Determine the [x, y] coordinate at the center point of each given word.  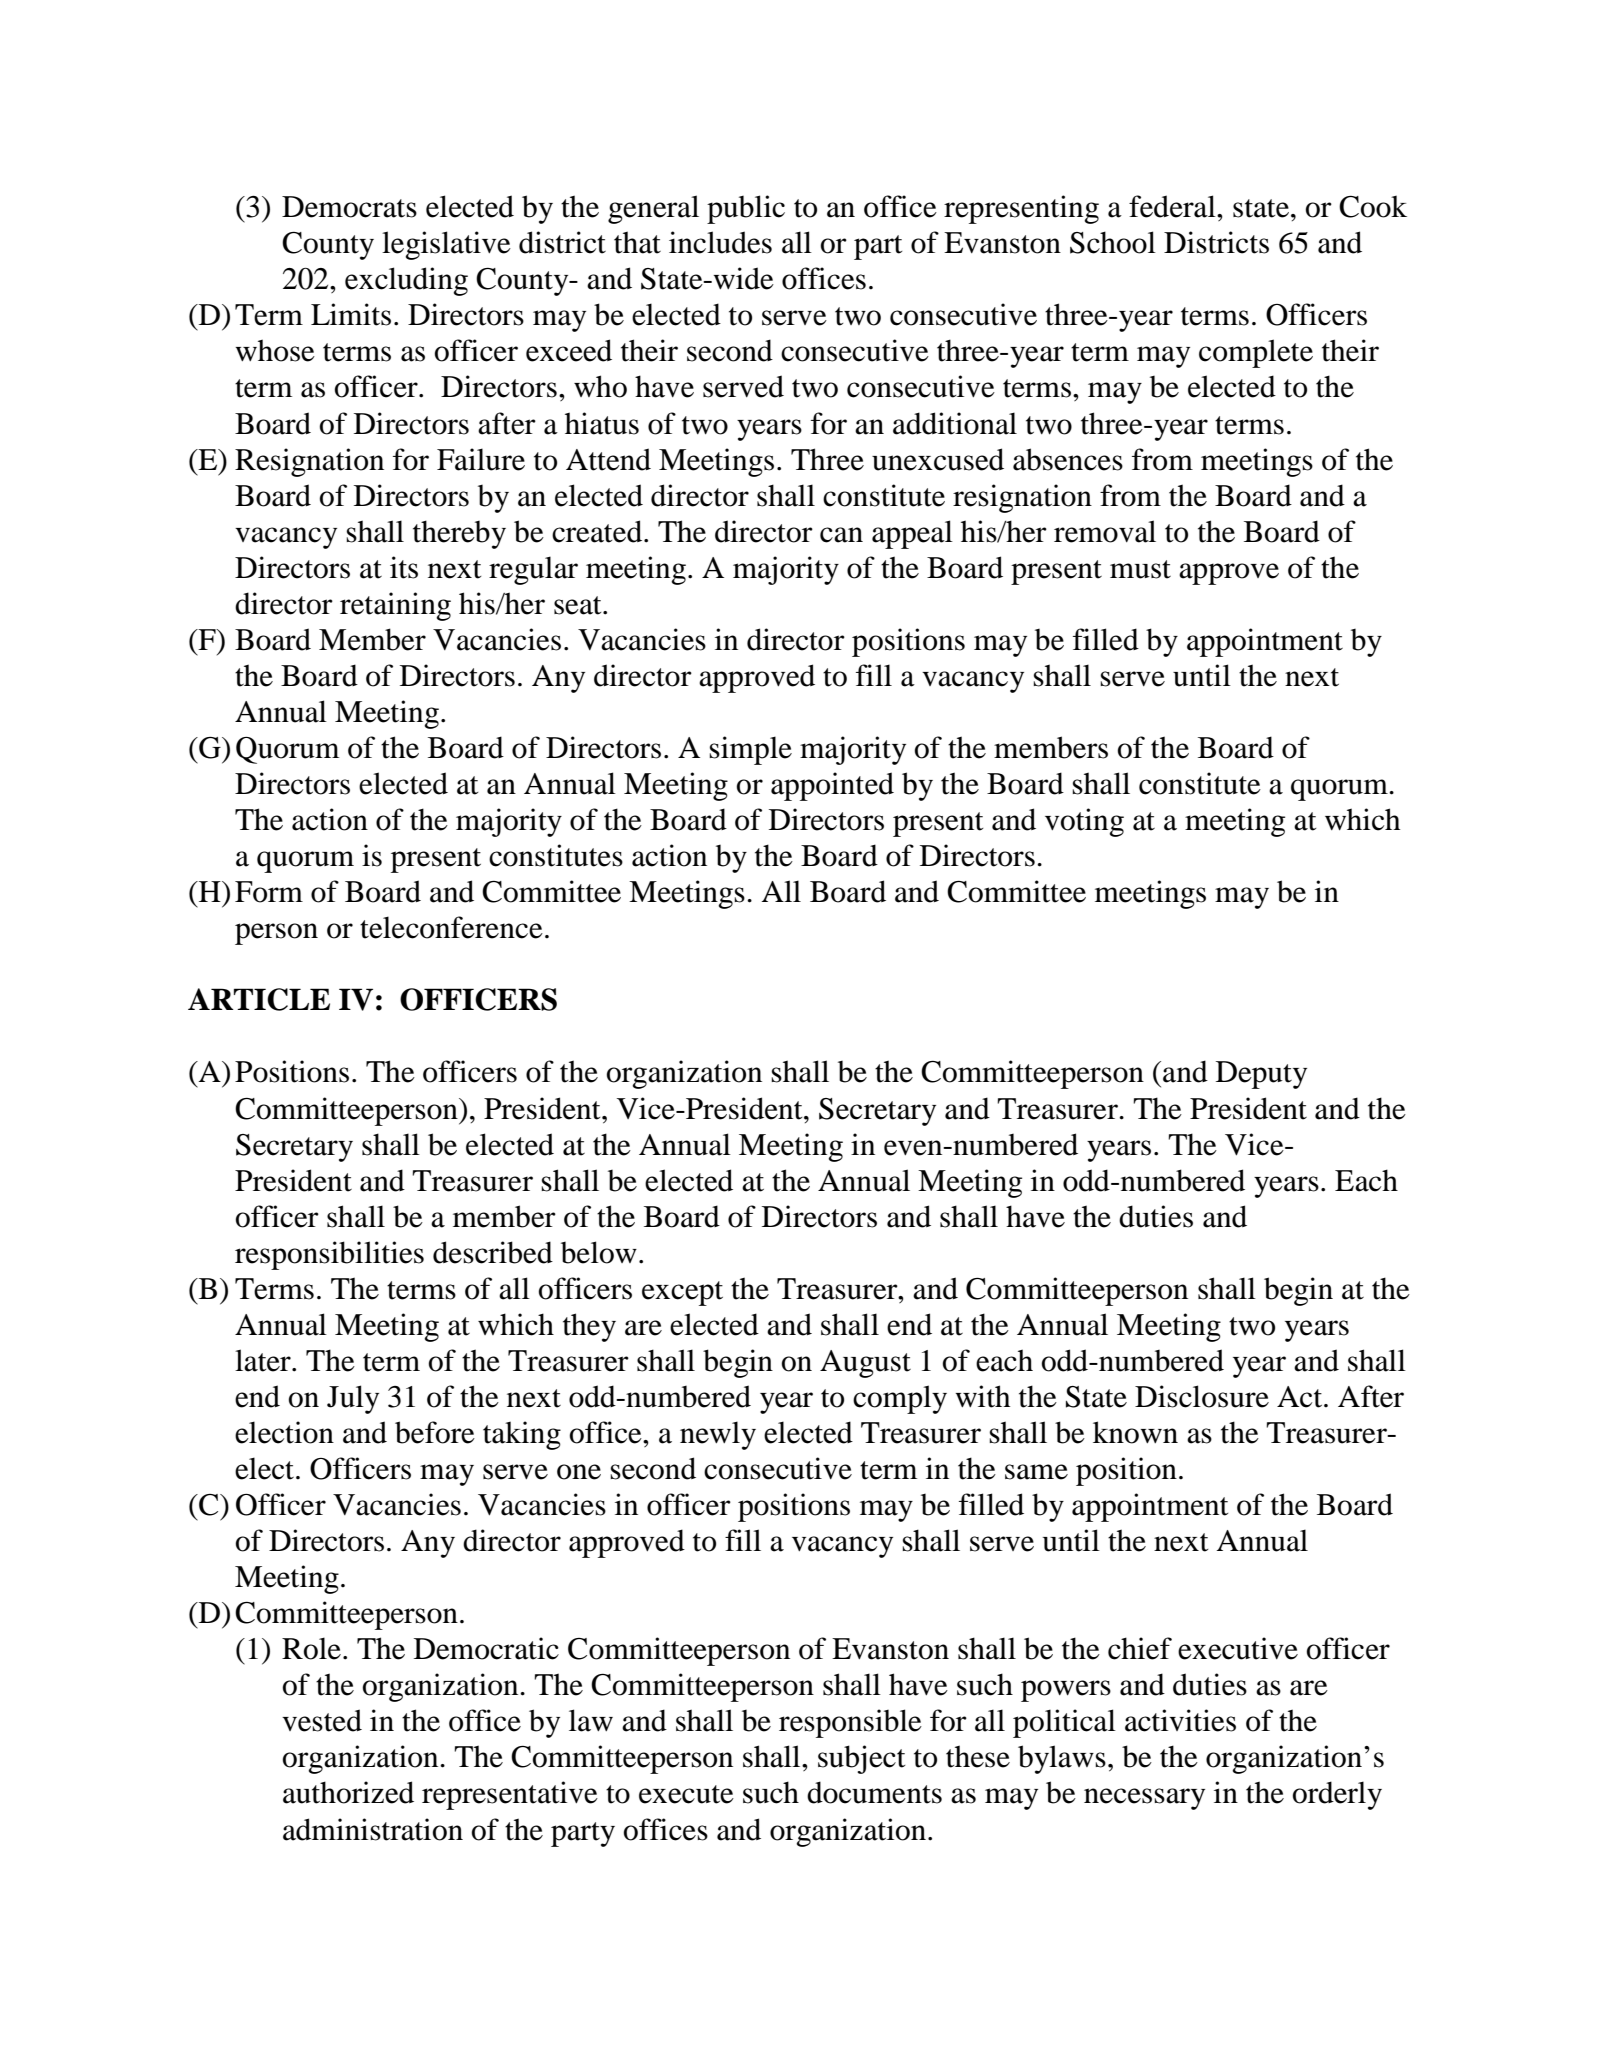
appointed [832, 786]
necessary [1144, 1799]
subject [861, 1759]
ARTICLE [259, 999]
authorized [348, 1792]
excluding [406, 281]
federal [1173, 206]
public [746, 209]
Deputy [1261, 1075]
